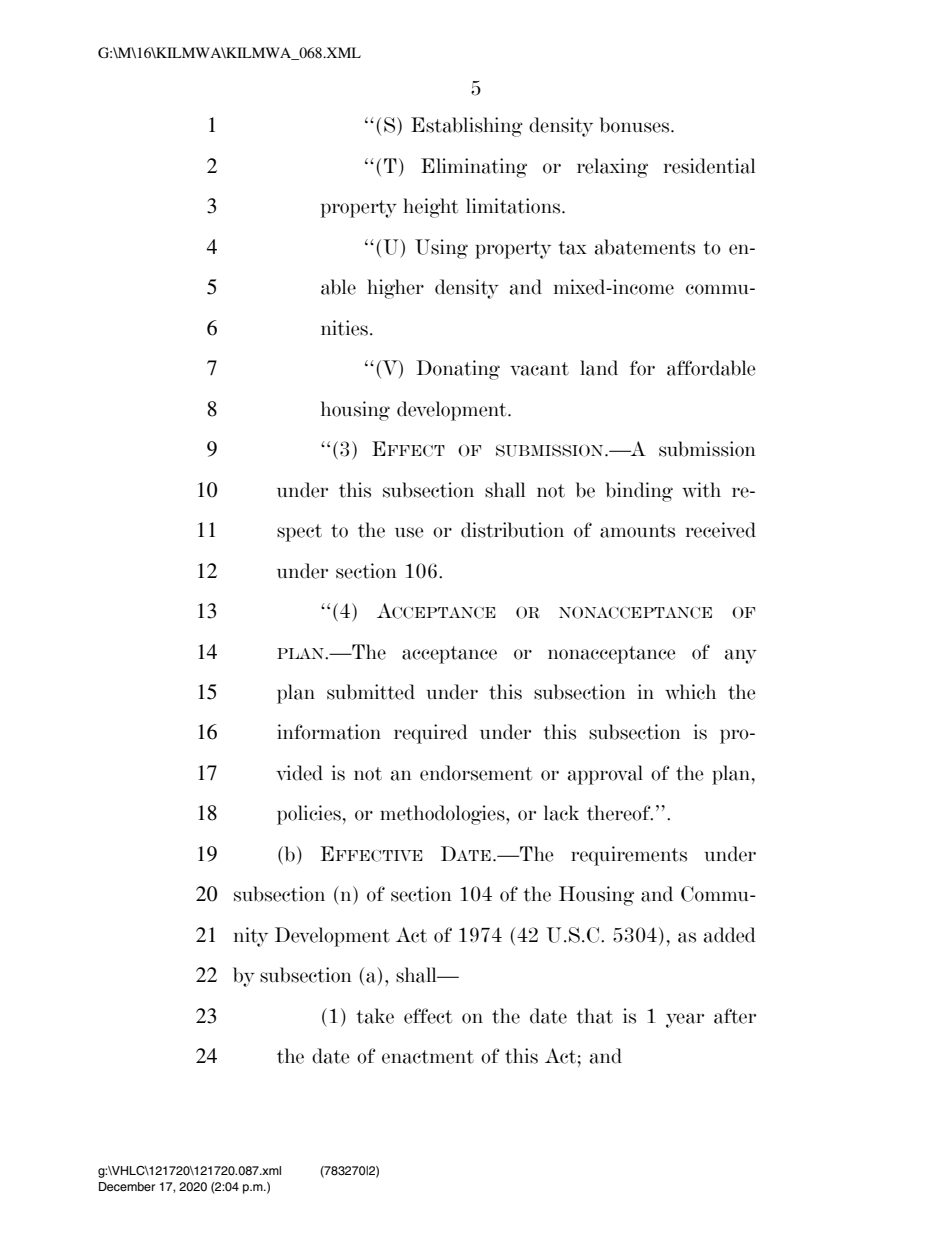 Image resolution: width=952 pixels, height=1233 pixels. Describe the element at coordinates (709, 166) in the screenshot. I see `residential` at that location.
